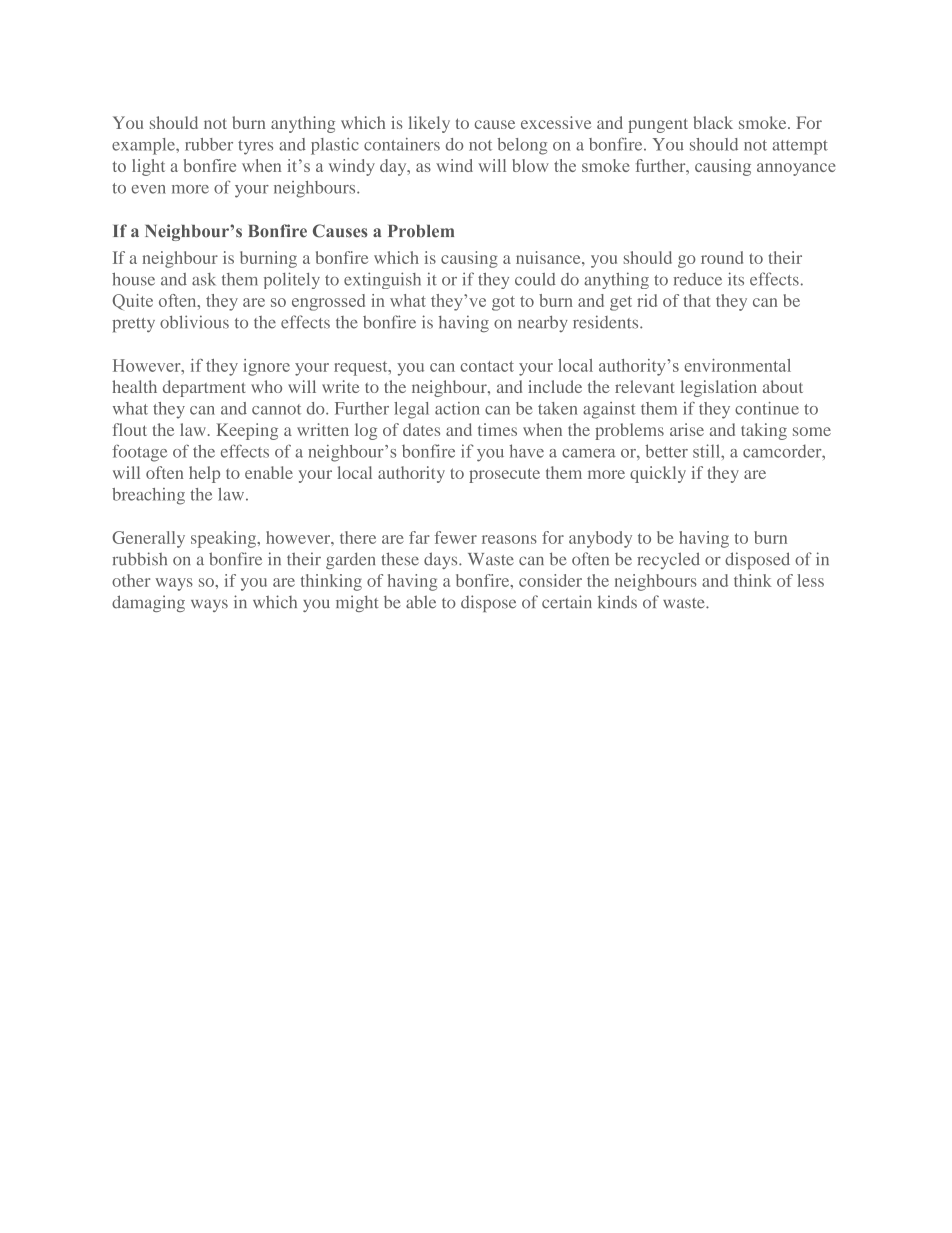  What do you see at coordinates (209, 144) in the image?
I see `rubber` at bounding box center [209, 144].
